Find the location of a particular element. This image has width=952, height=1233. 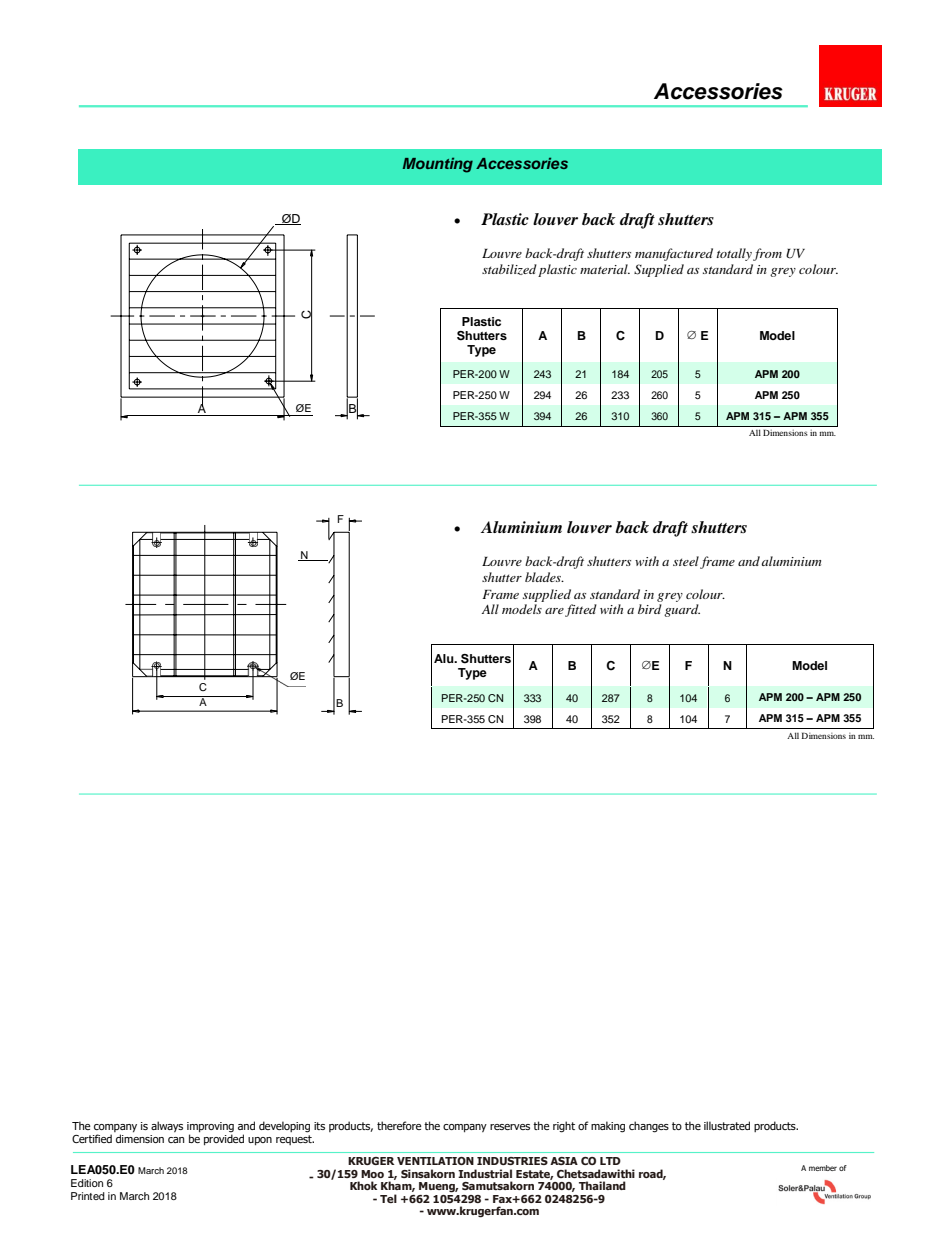

can is located at coordinates (176, 1140).
